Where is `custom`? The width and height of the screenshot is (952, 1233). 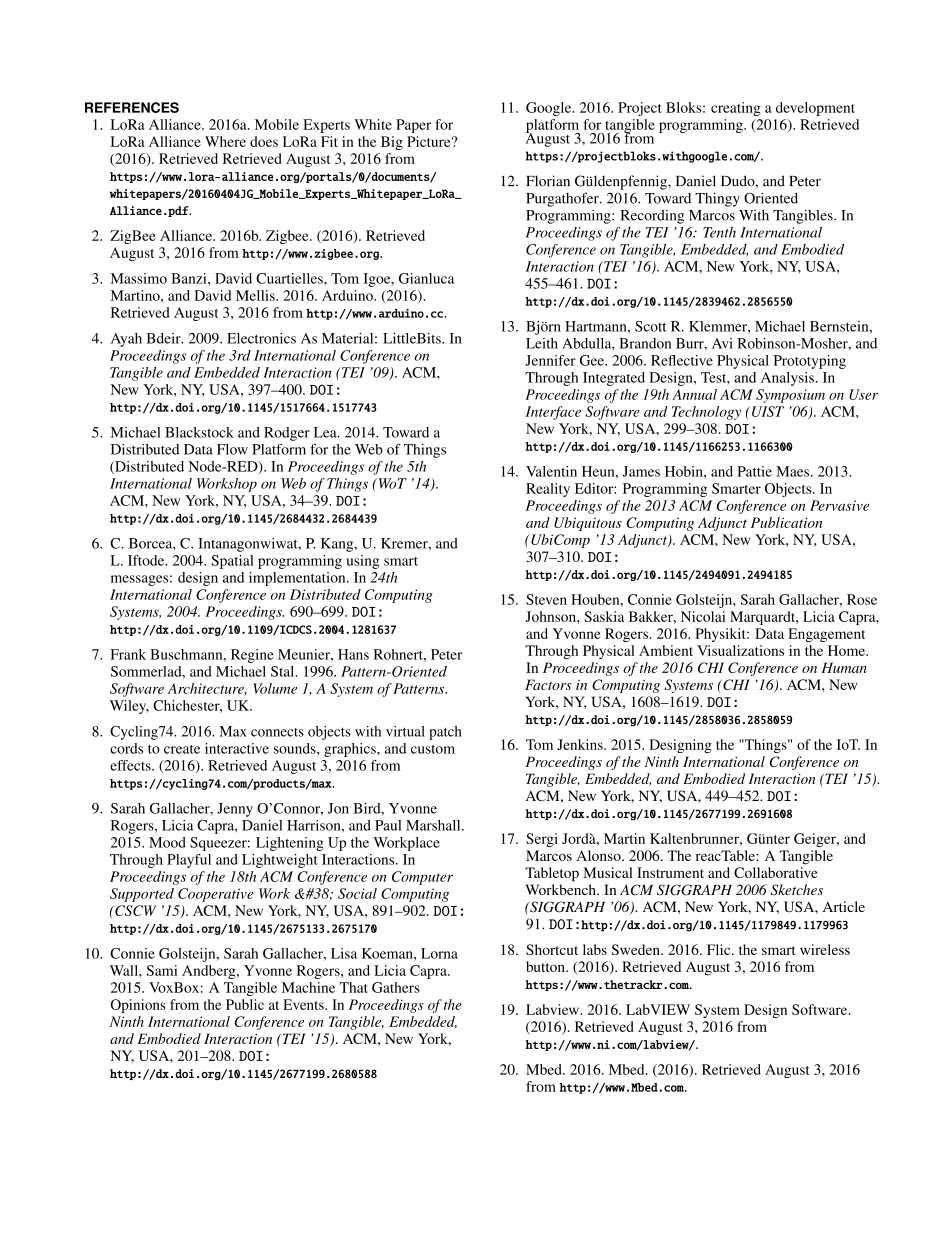 custom is located at coordinates (433, 749).
